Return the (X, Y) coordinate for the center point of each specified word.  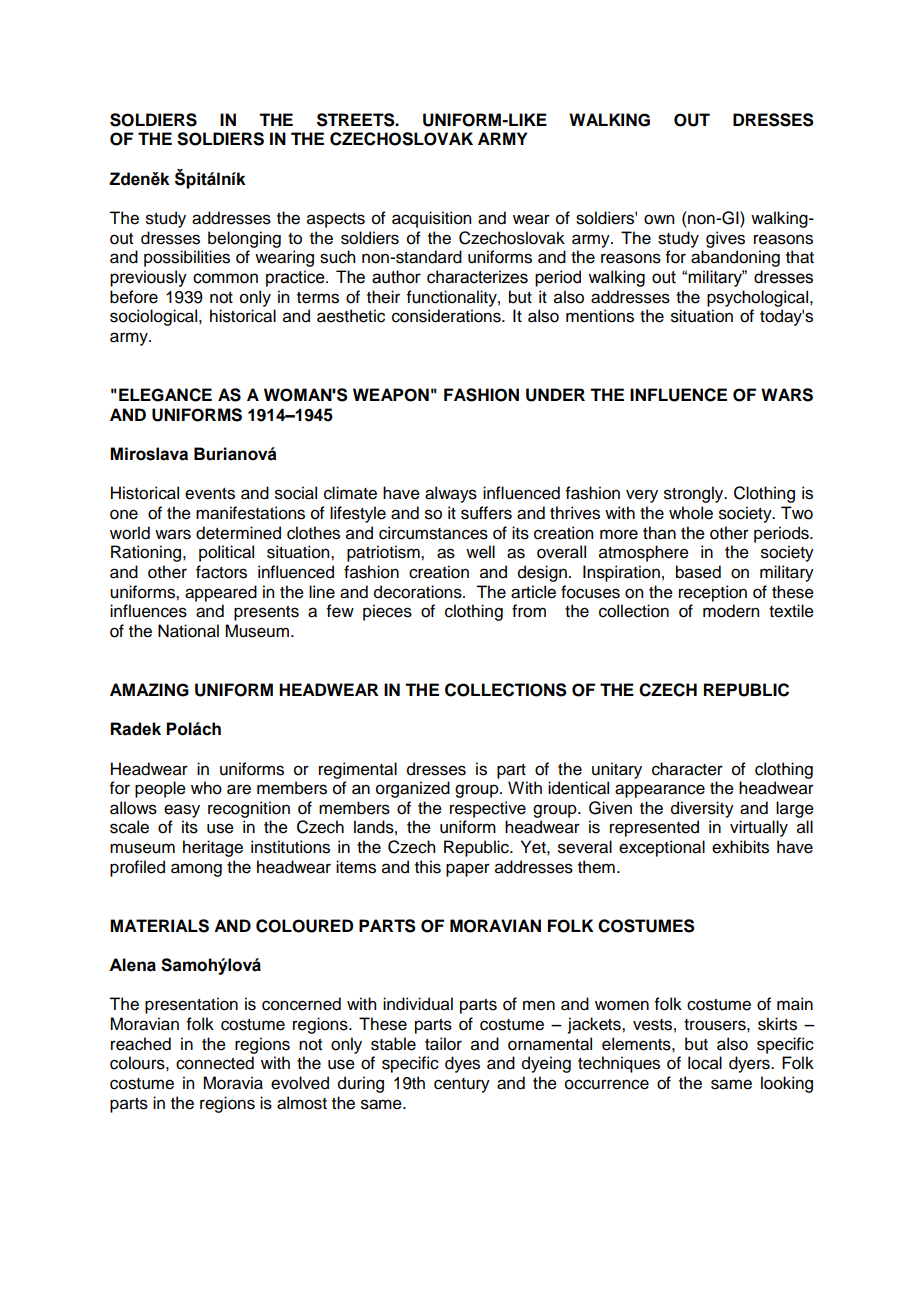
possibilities (187, 258)
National (188, 631)
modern (731, 611)
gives (725, 239)
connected (215, 1063)
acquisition (431, 219)
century (462, 1085)
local (705, 1063)
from (529, 611)
